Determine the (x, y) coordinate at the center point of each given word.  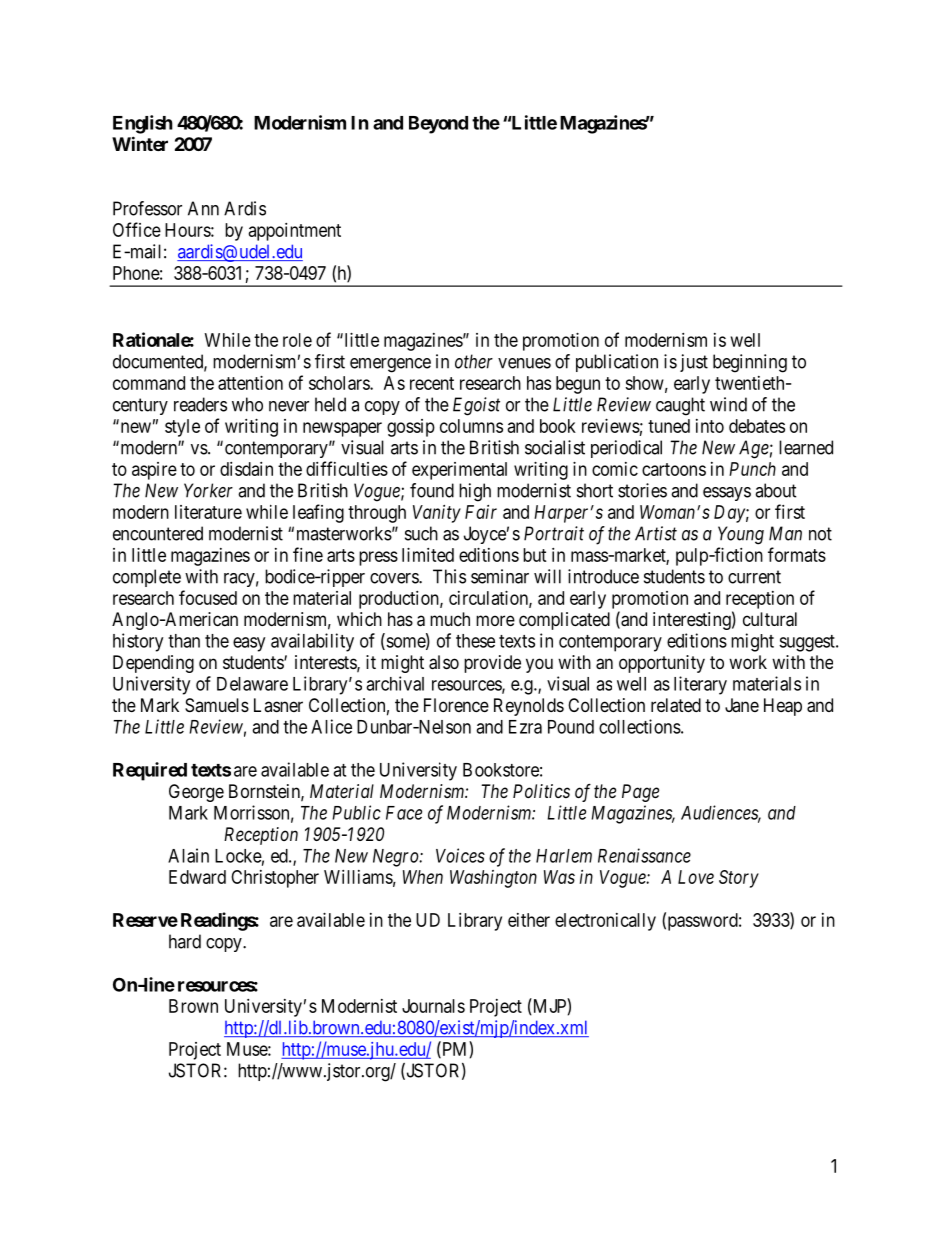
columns (471, 426)
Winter (140, 143)
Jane (742, 705)
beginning (750, 363)
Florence (456, 705)
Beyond (438, 125)
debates (757, 426)
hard (185, 941)
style (182, 428)
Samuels (217, 705)
